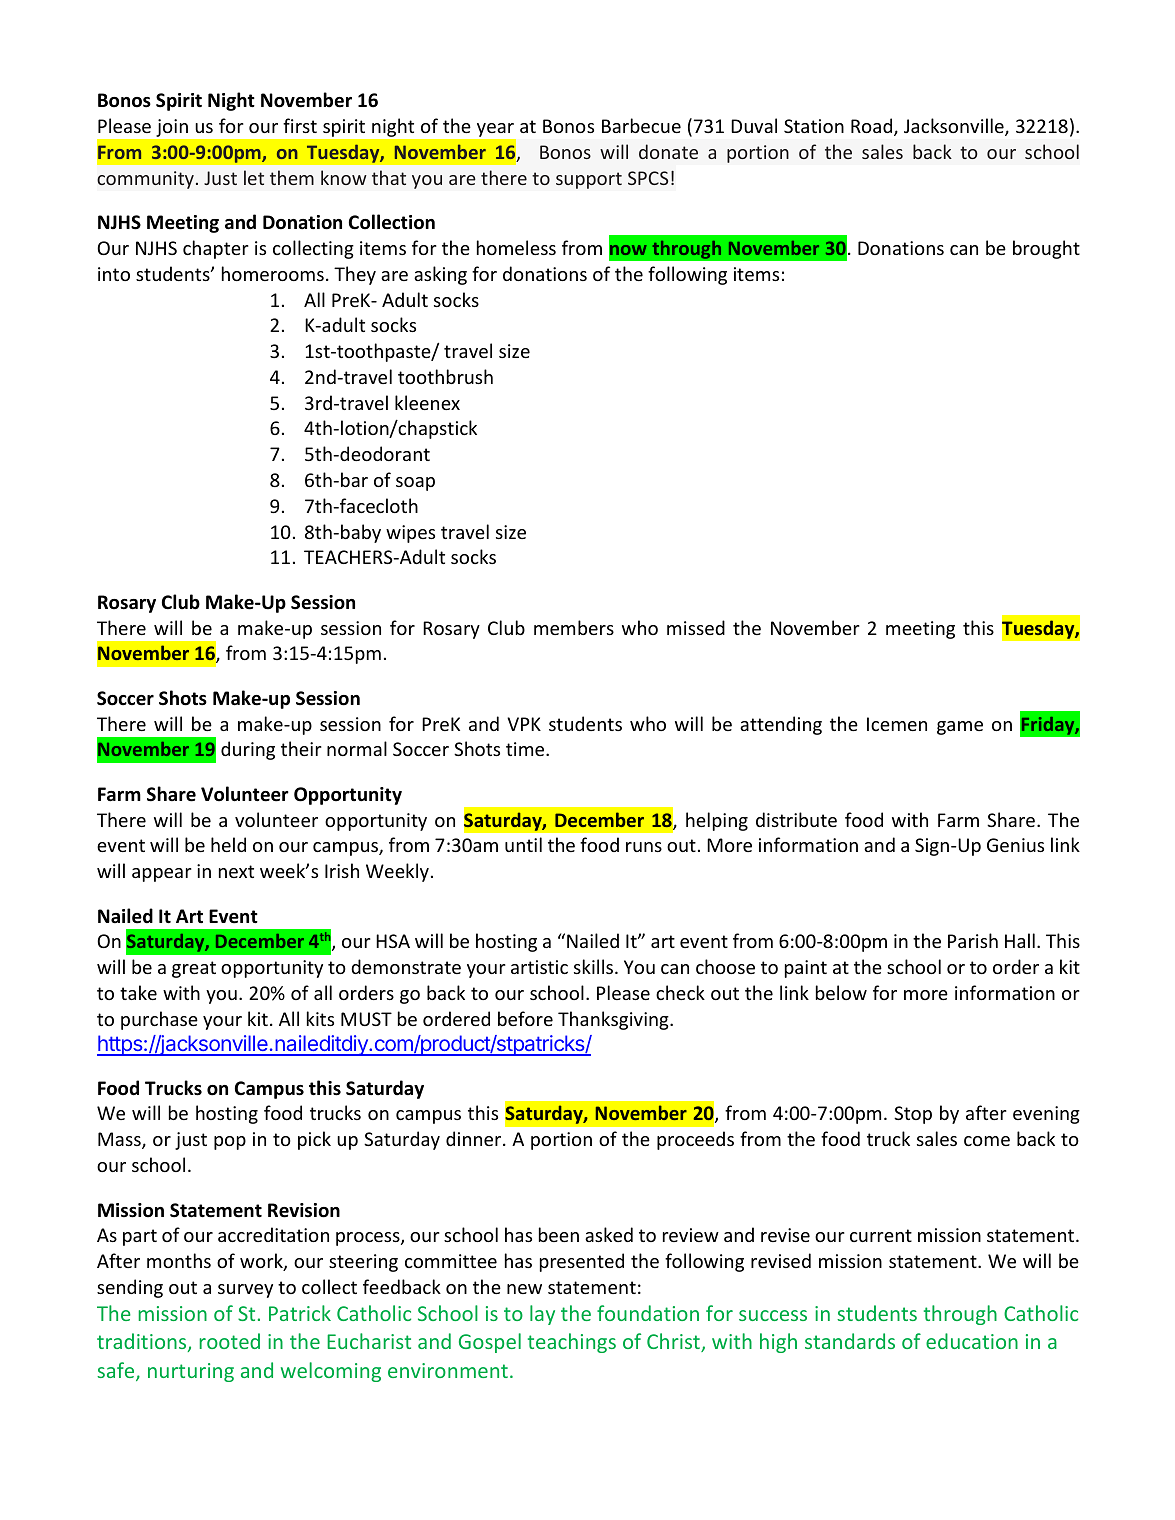 Image resolution: width=1175 pixels, height=1520 pixels. Describe the element at coordinates (589, 180) in the screenshot. I see `support` at that location.
